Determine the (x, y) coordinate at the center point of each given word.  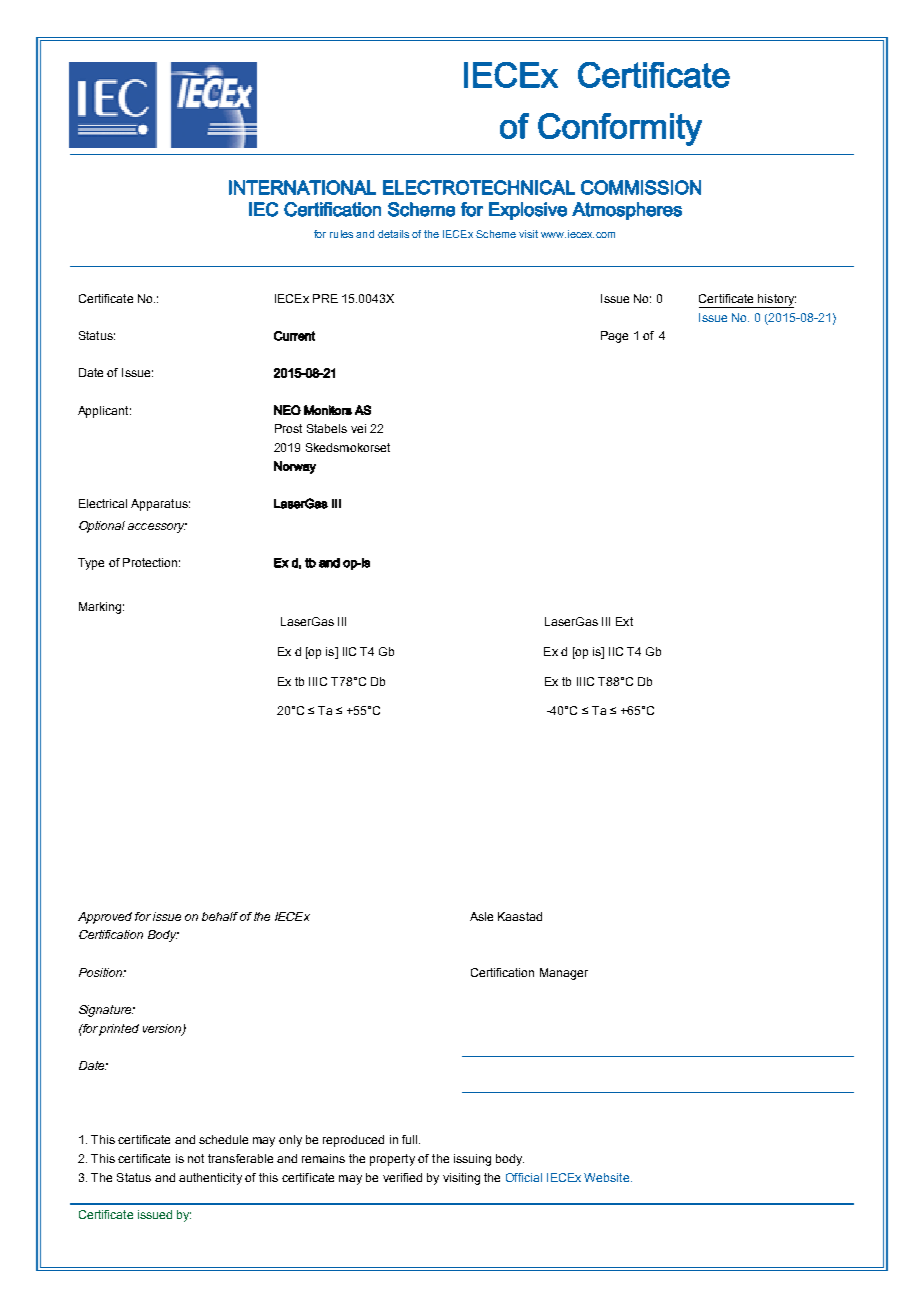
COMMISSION (641, 187)
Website (606, 1177)
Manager (564, 974)
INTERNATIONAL (302, 187)
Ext (624, 621)
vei (358, 428)
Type (91, 564)
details (393, 234)
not (196, 1158)
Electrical (103, 503)
